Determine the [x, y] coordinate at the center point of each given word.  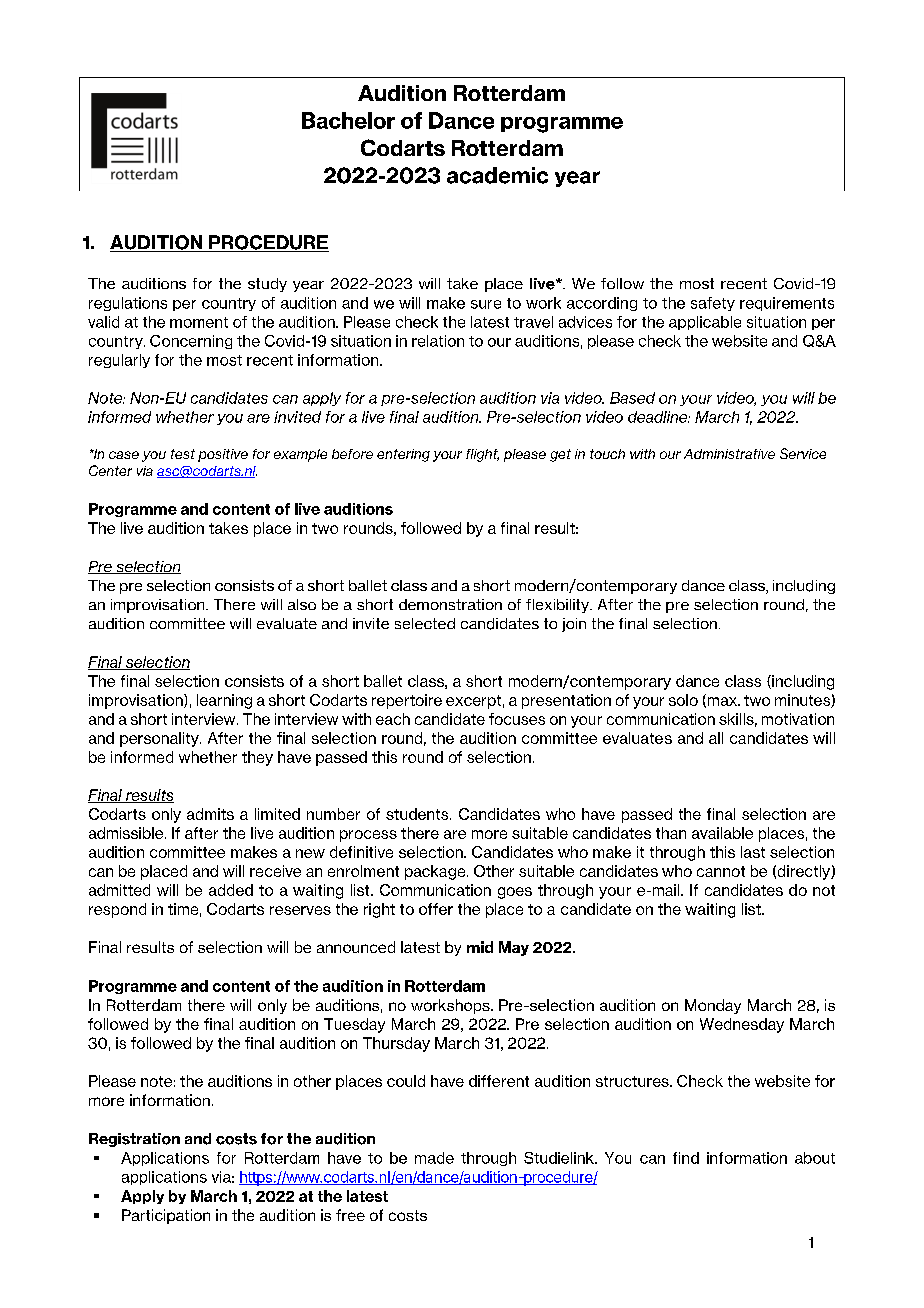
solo [683, 700]
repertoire [407, 701]
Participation [166, 1216]
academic [497, 175]
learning [224, 701]
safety [713, 304]
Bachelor [348, 120]
